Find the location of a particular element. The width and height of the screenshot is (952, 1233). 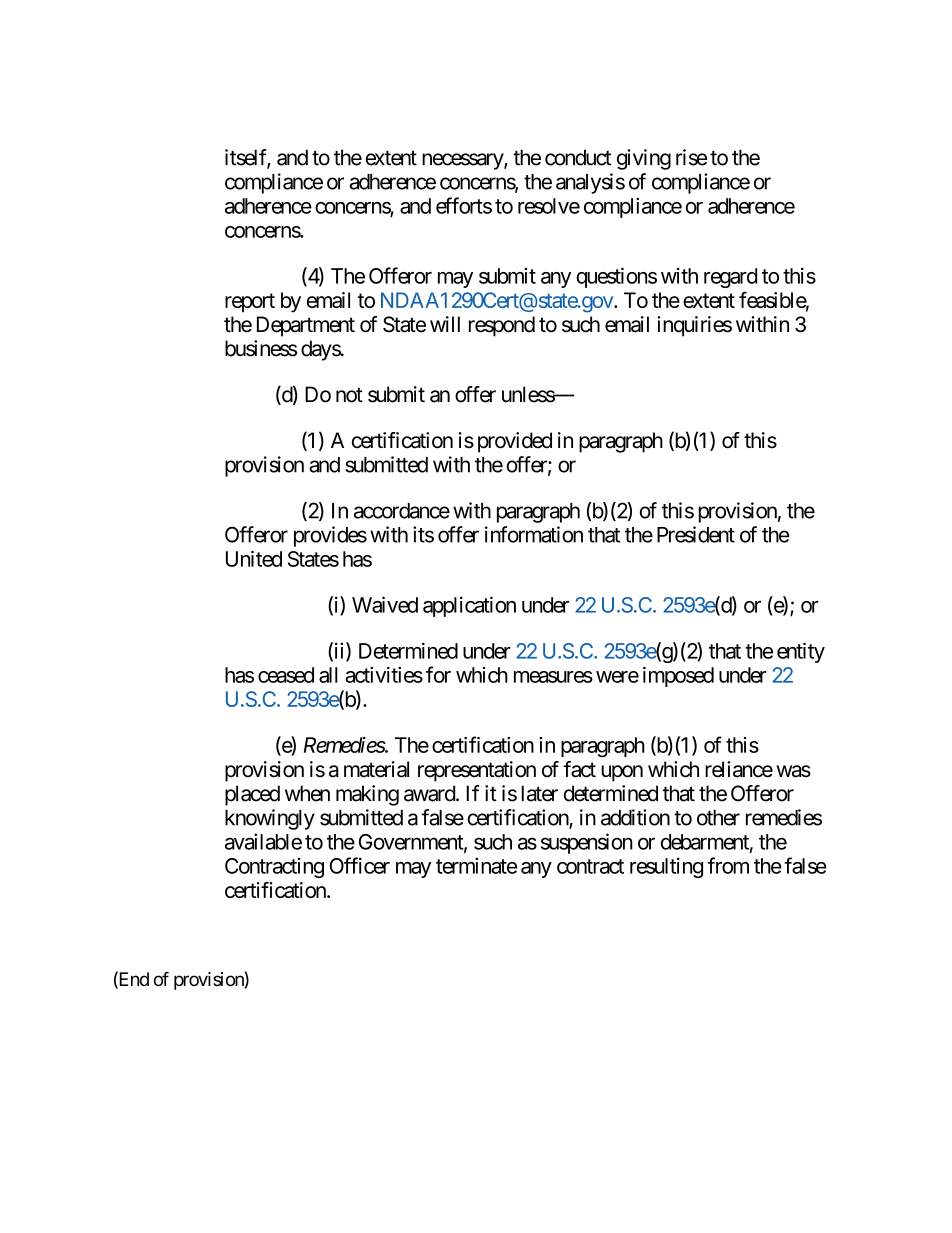

suspension is located at coordinates (587, 843).
